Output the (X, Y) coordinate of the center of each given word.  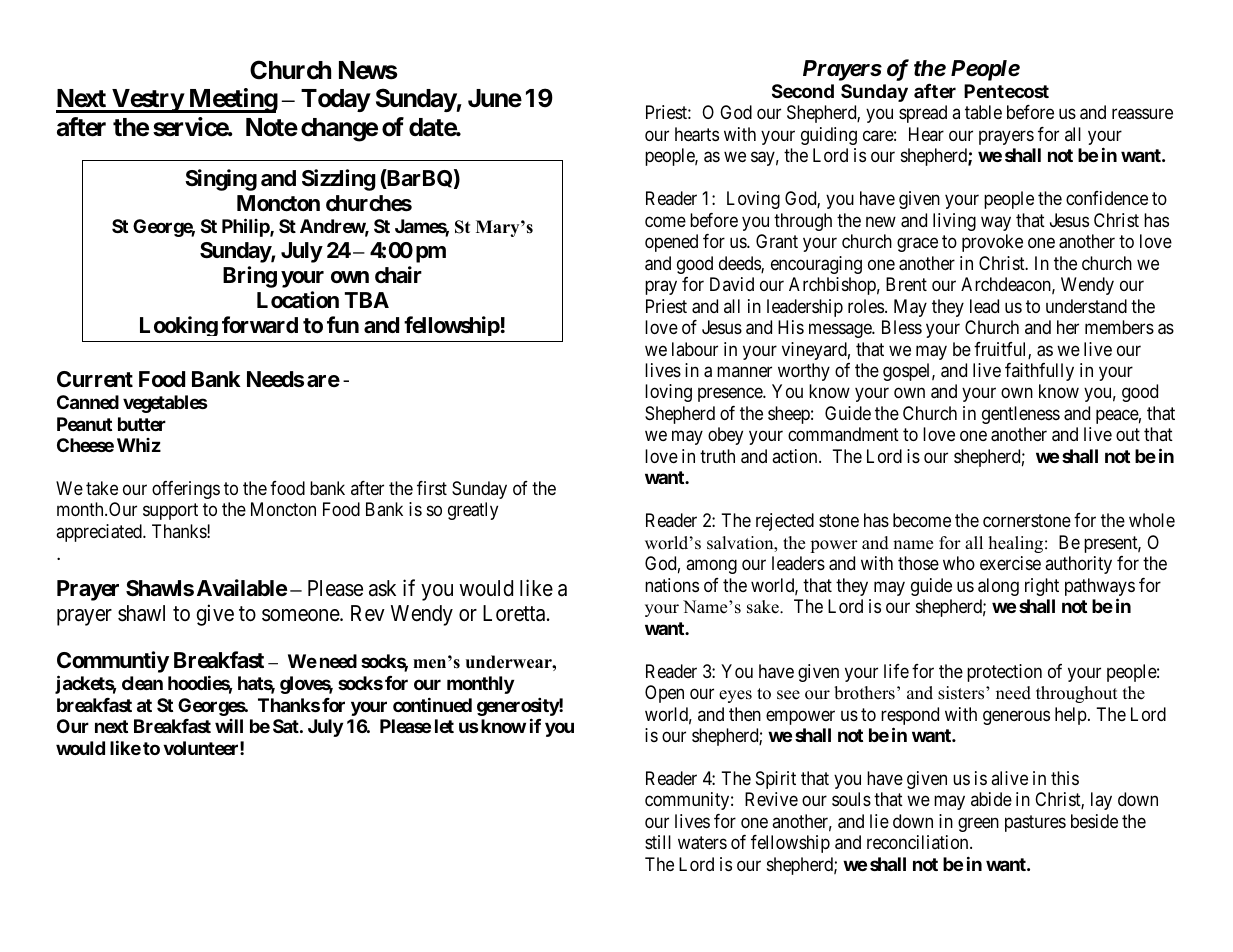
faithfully (1039, 372)
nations (672, 585)
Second (803, 91)
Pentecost (1006, 91)
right (1042, 587)
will (229, 726)
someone (301, 615)
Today (336, 100)
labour (695, 349)
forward (260, 325)
